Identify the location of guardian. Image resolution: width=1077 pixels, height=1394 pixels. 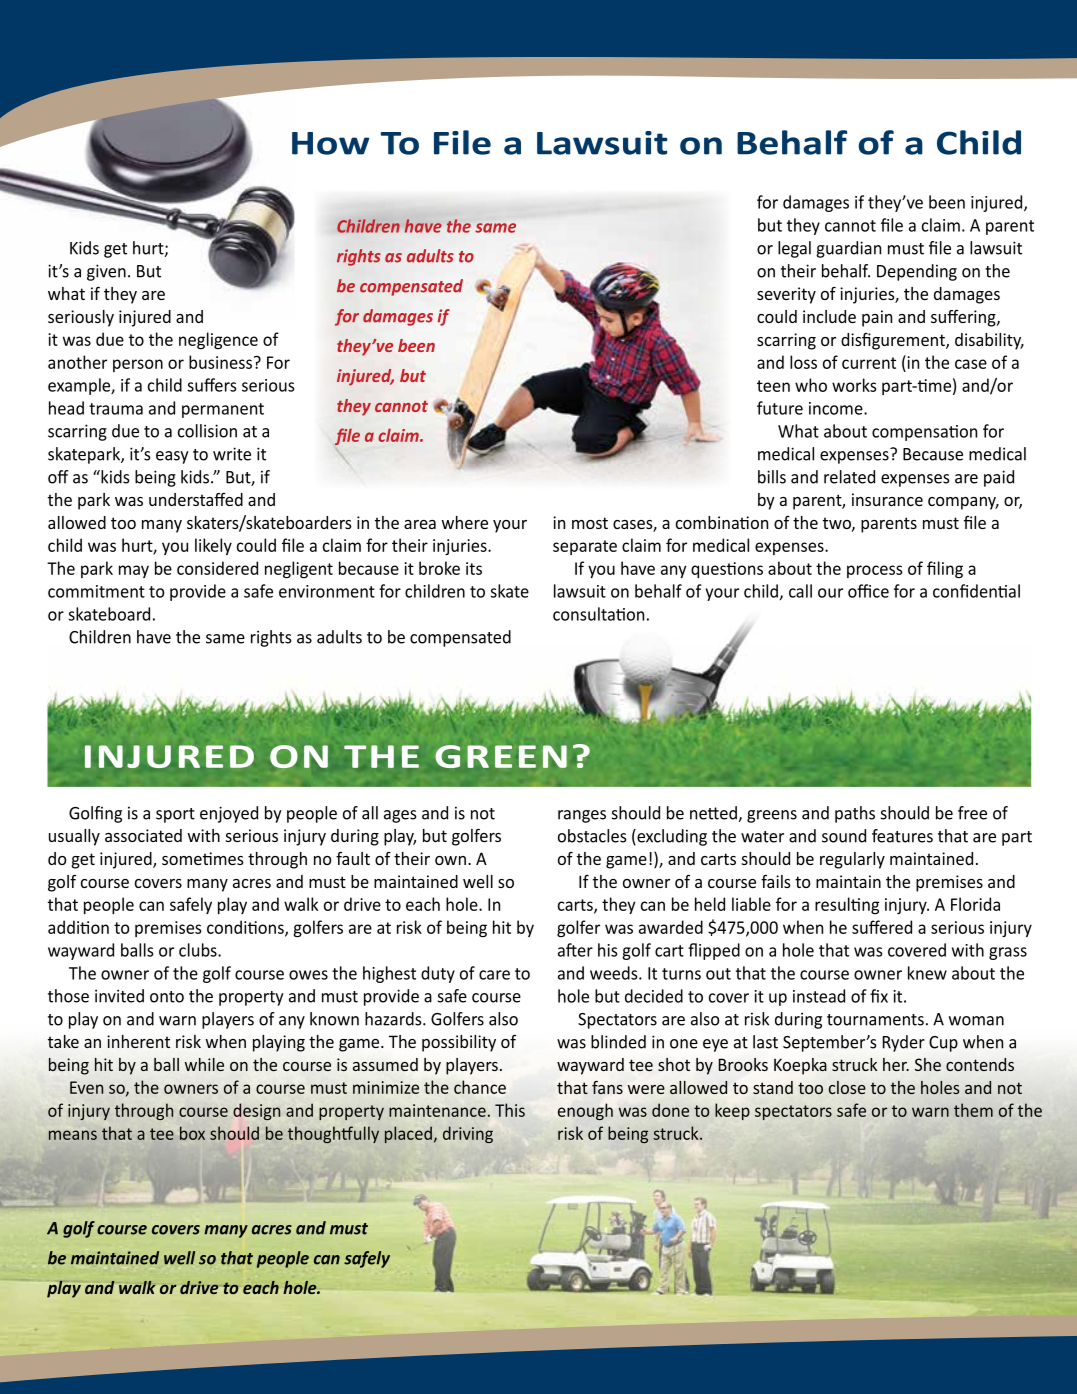
(848, 249).
